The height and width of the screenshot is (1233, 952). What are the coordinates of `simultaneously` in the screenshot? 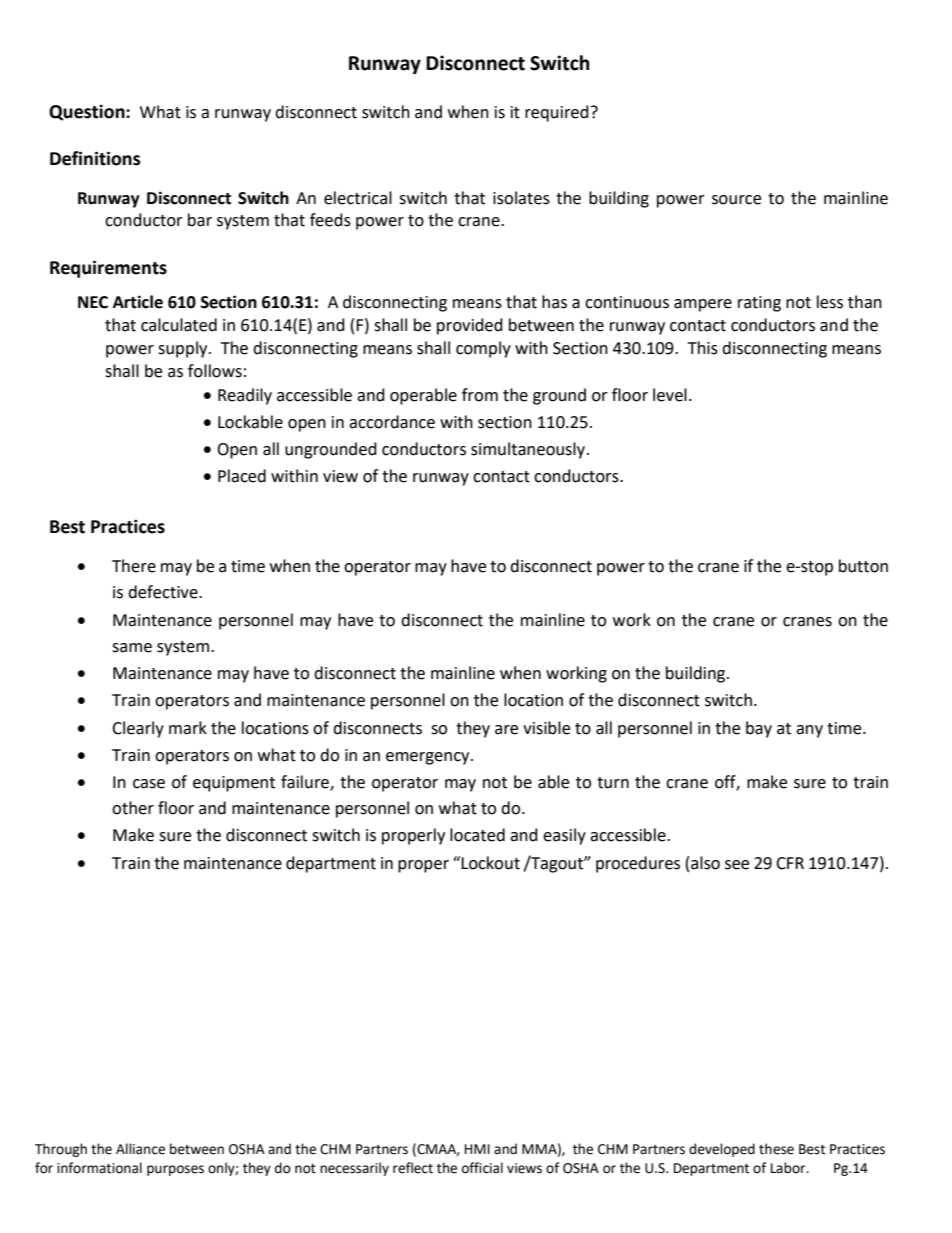 It's located at (528, 450).
